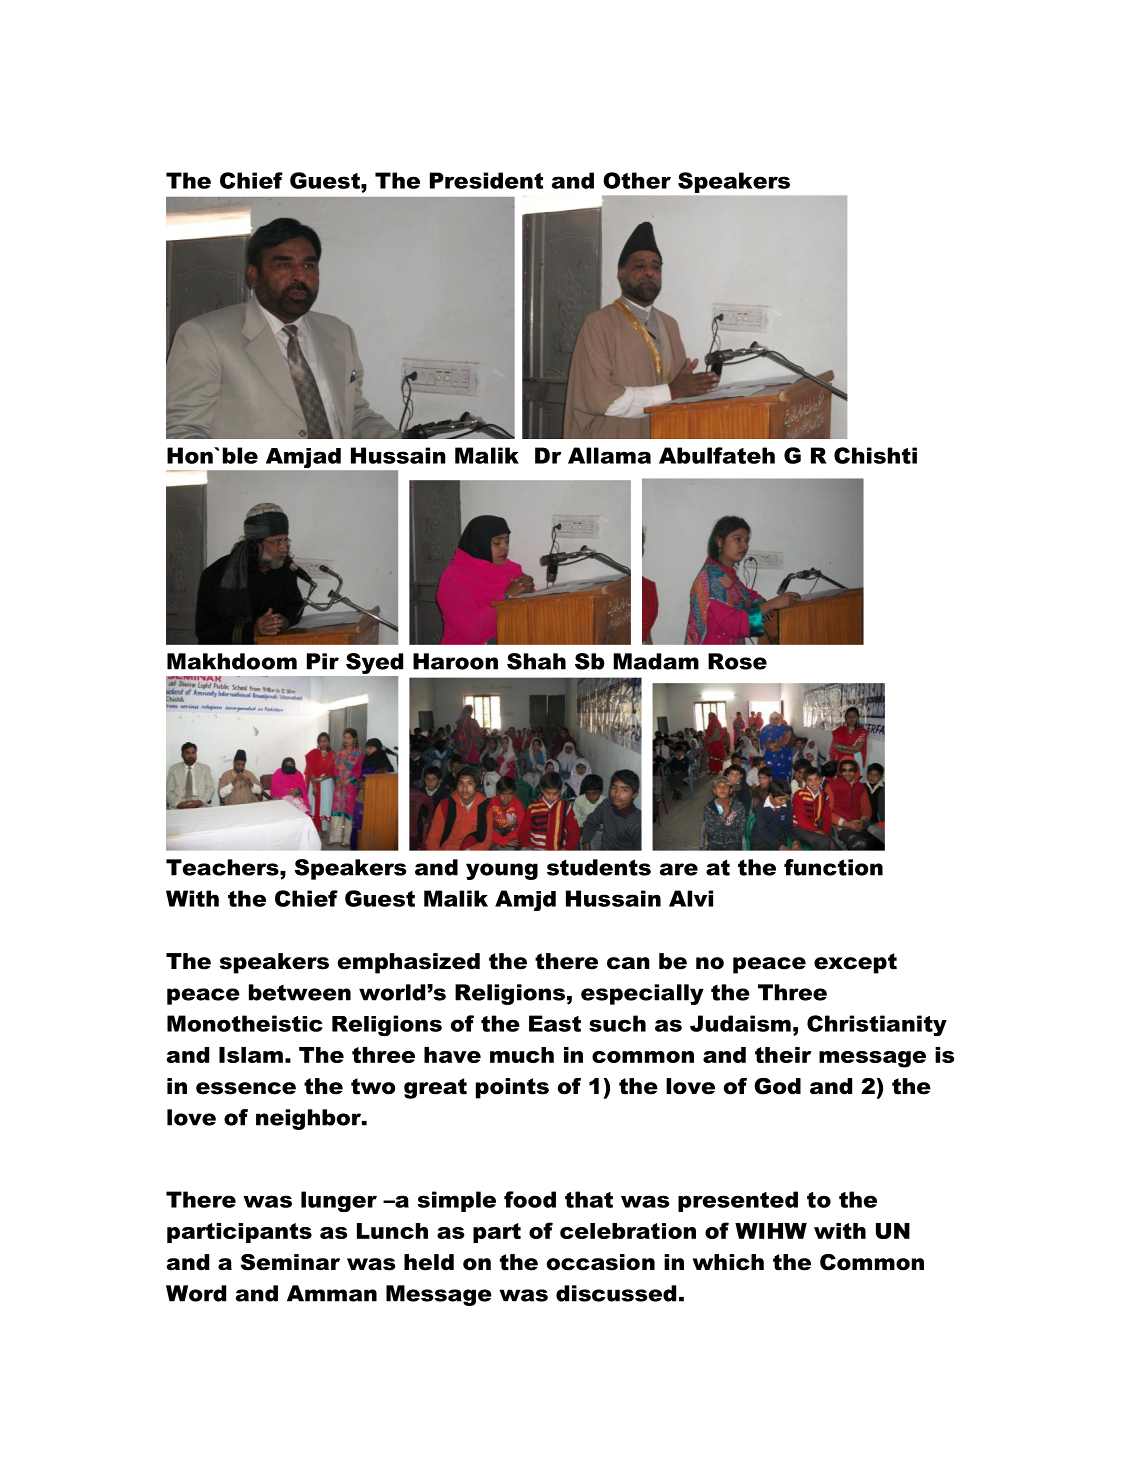 The height and width of the screenshot is (1462, 1129). I want to click on occasion, so click(601, 1262).
